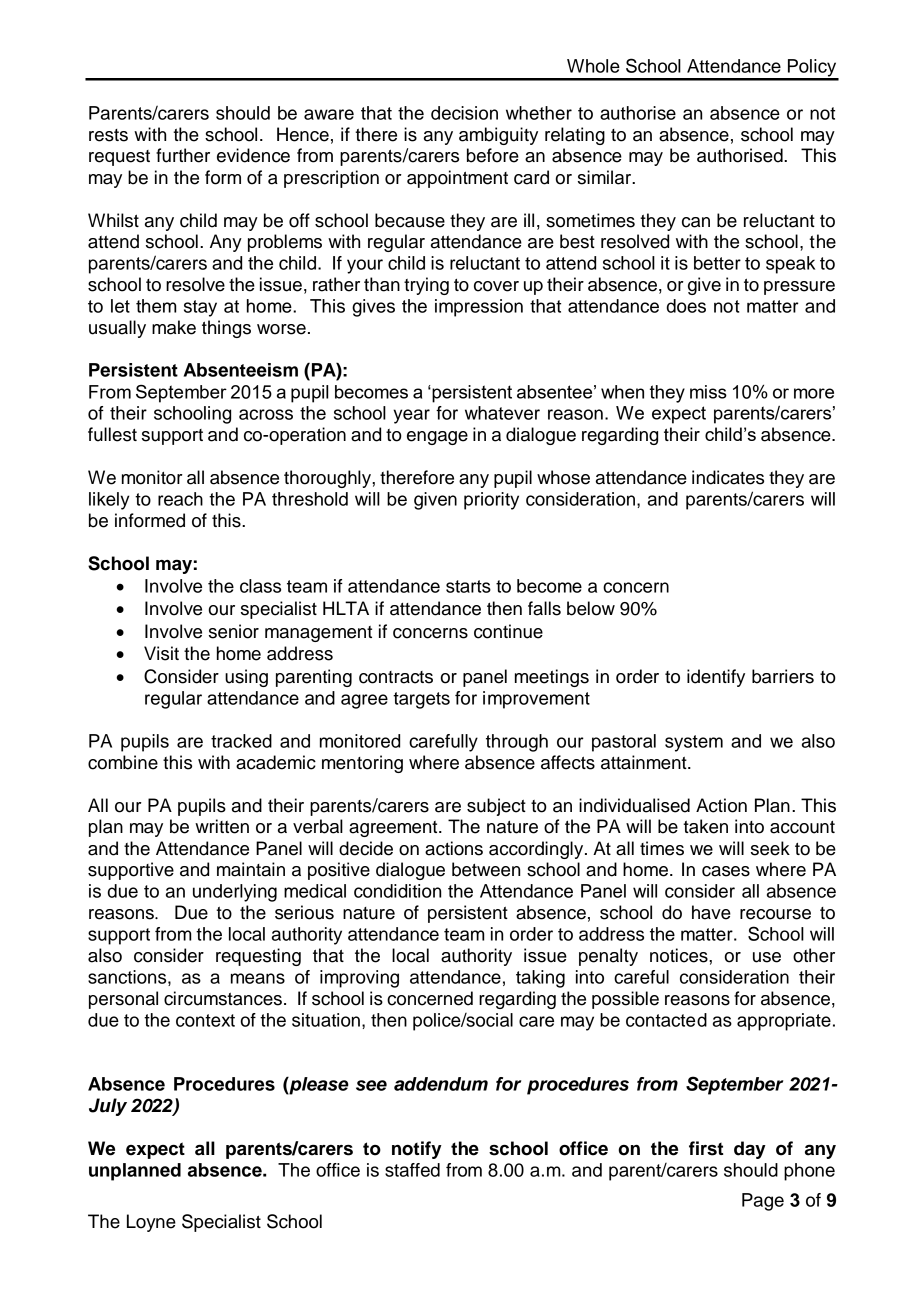 This document has width=924, height=1308. What do you see at coordinates (183, 155) in the document?
I see `further` at bounding box center [183, 155].
